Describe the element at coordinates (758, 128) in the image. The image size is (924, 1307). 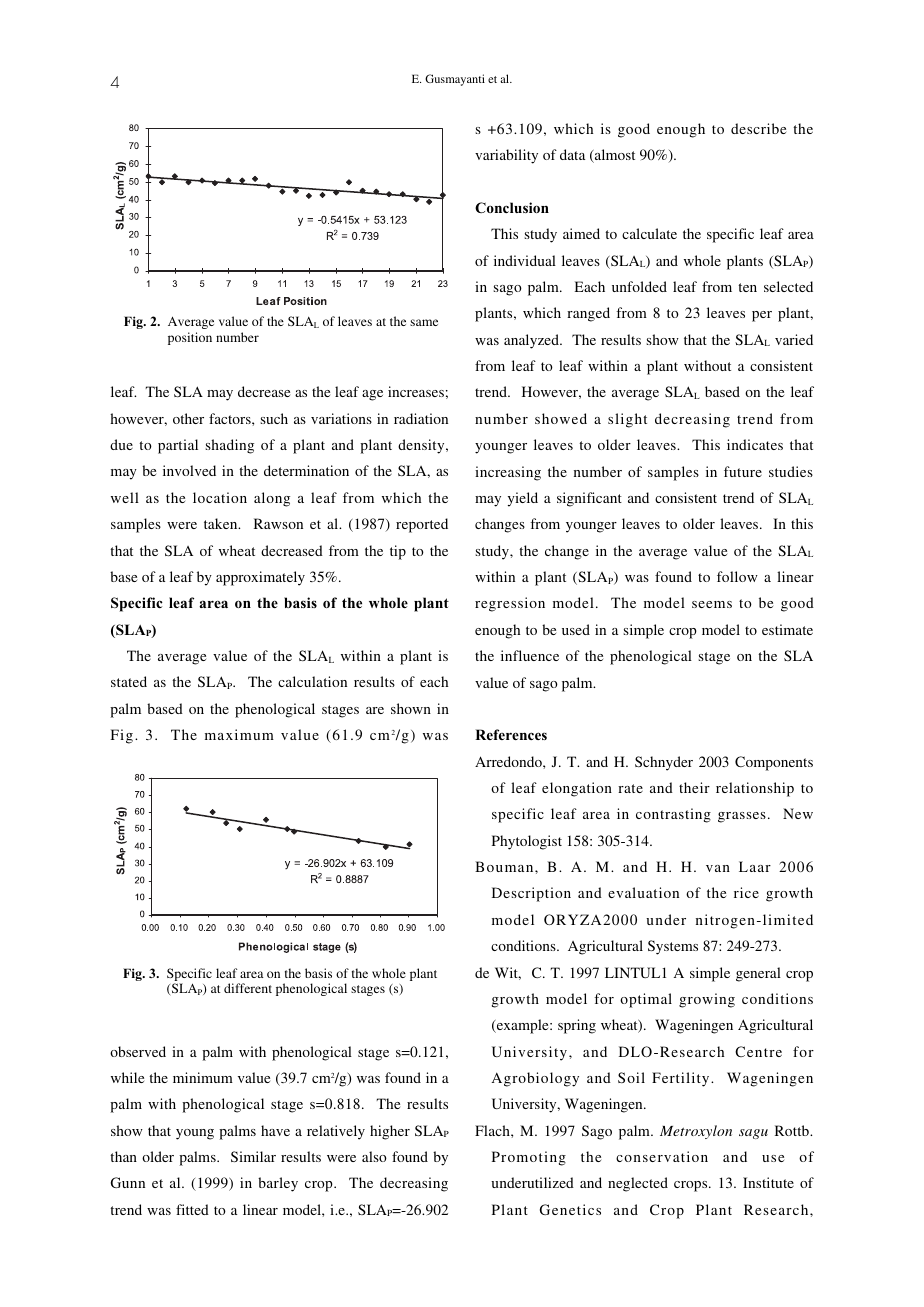
I see `describe` at that location.
